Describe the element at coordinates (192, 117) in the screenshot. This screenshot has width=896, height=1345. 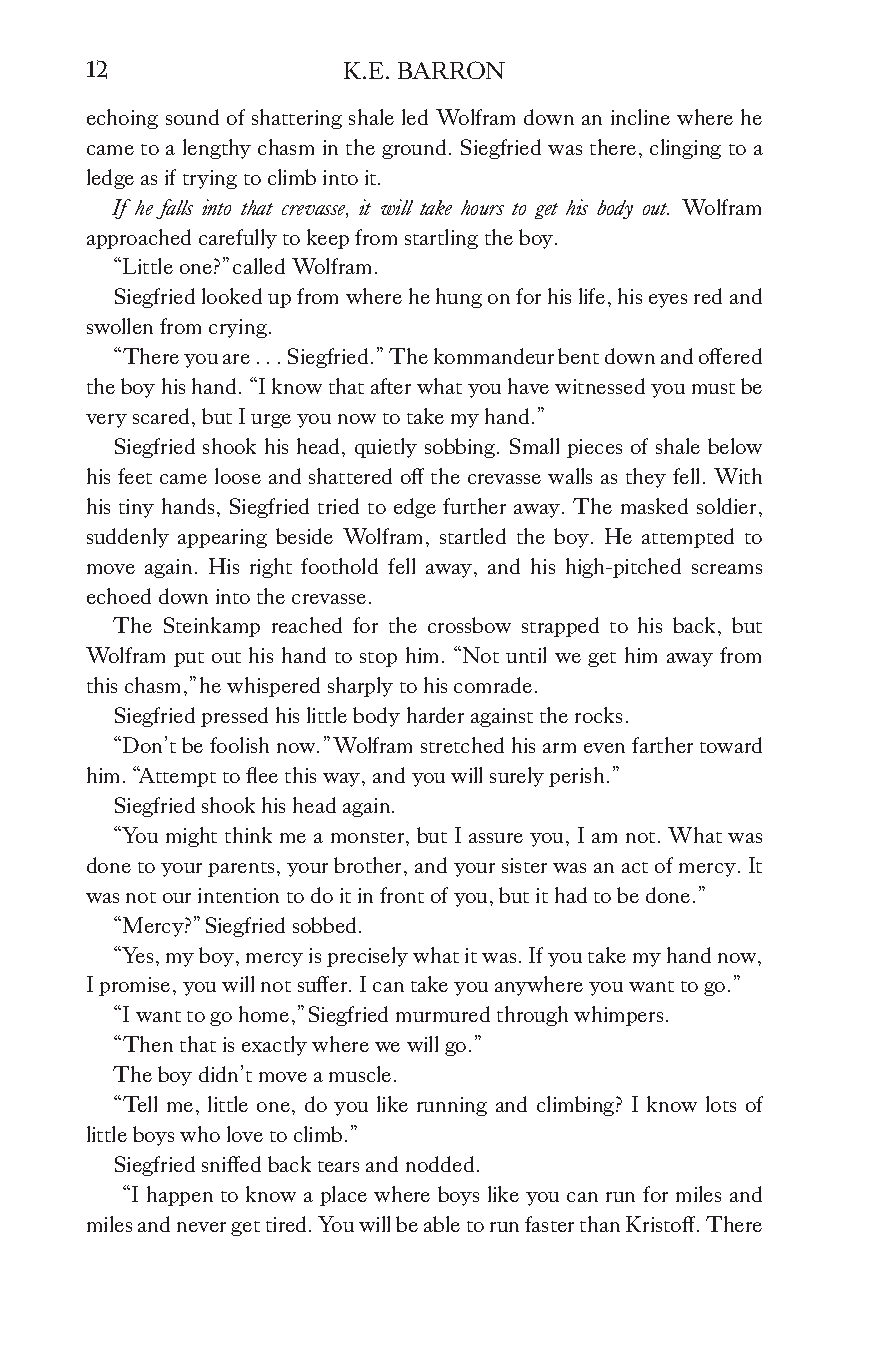
I see `sound` at that location.
